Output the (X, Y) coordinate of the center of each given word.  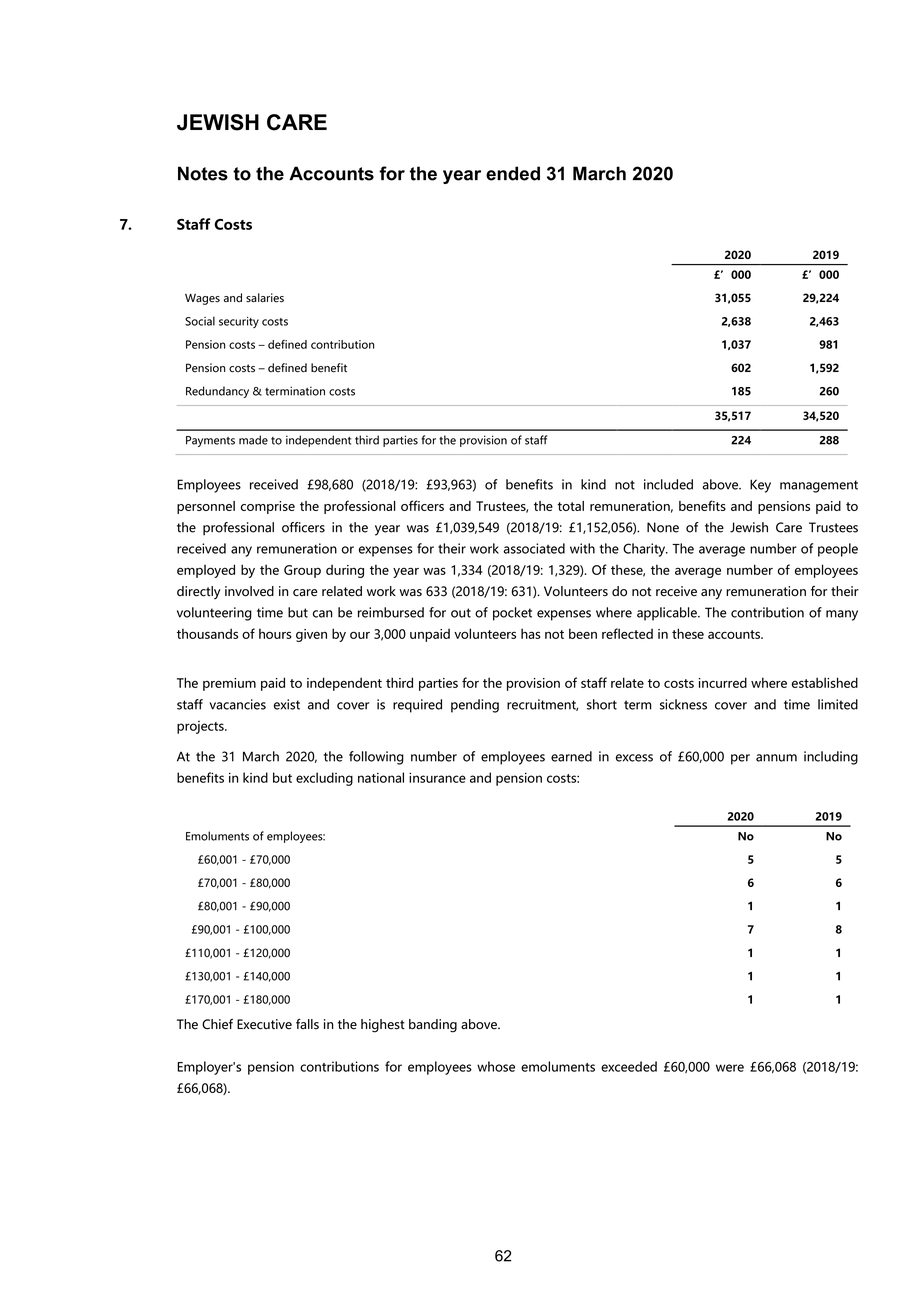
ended (513, 173)
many (842, 615)
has (531, 633)
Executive (264, 1024)
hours (275, 633)
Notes (203, 173)
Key (760, 486)
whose (496, 1066)
